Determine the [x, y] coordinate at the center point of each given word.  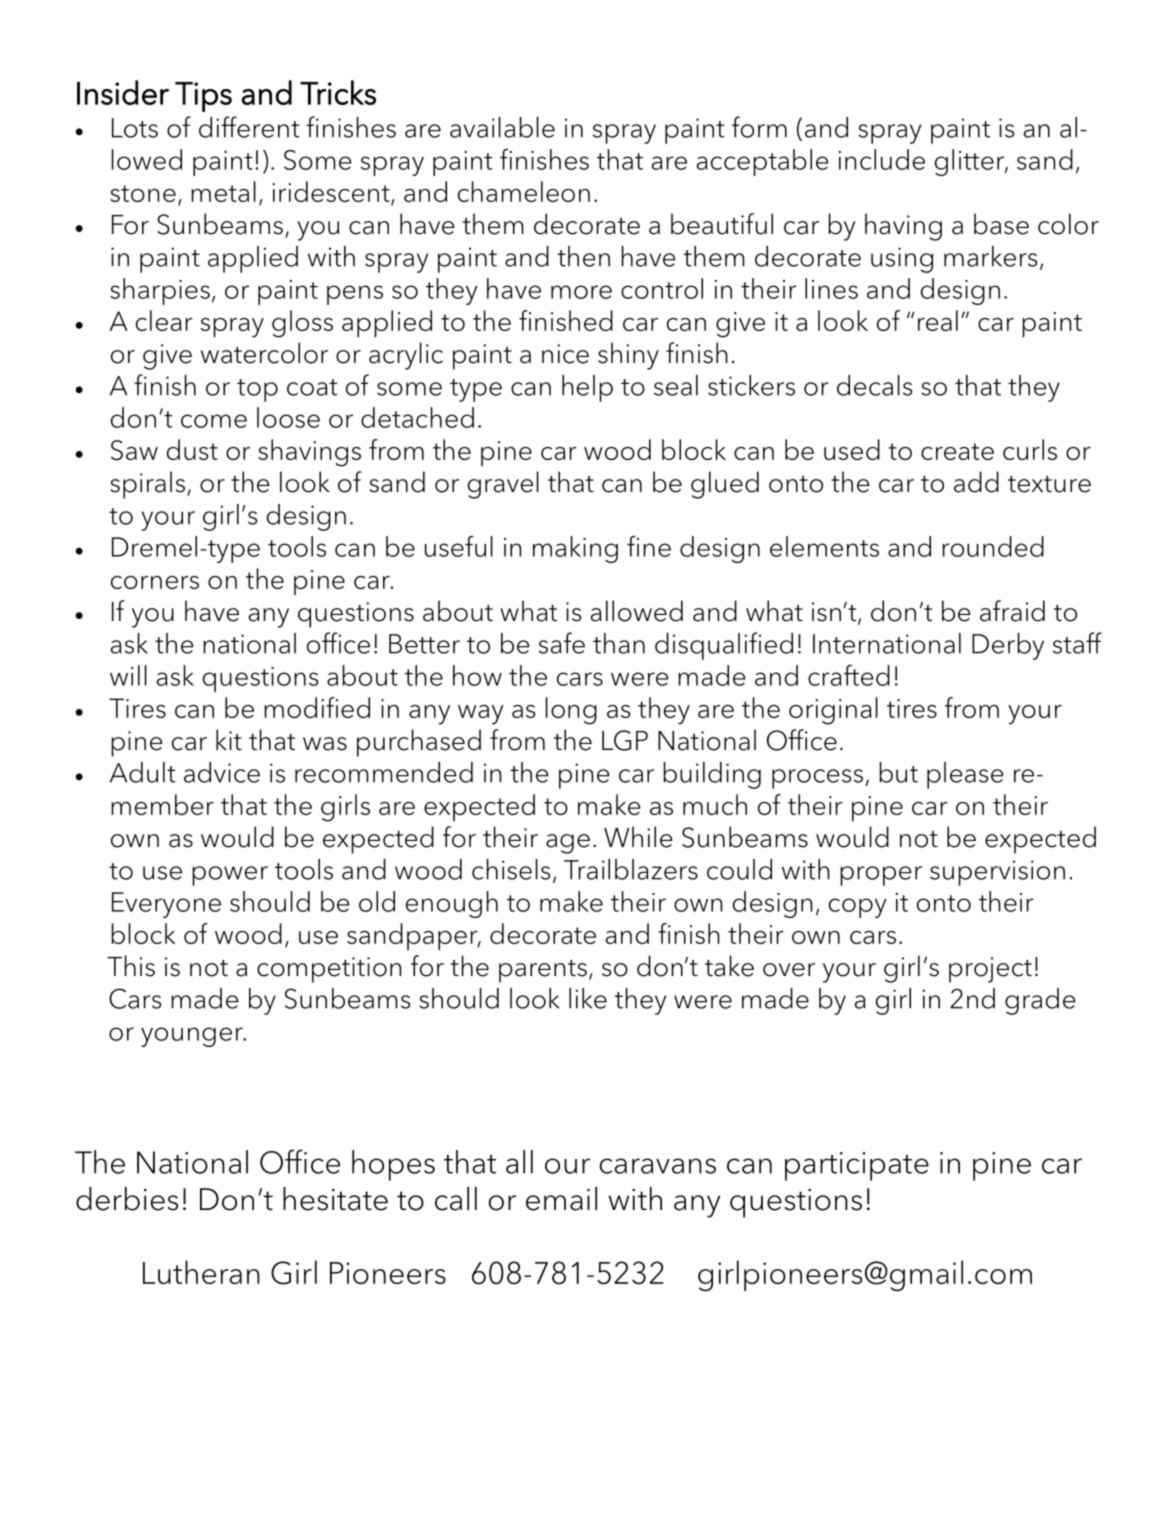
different [249, 127]
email [561, 1199]
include [882, 159]
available [502, 127]
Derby [1008, 646]
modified [317, 707]
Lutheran [201, 1272]
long [571, 711]
